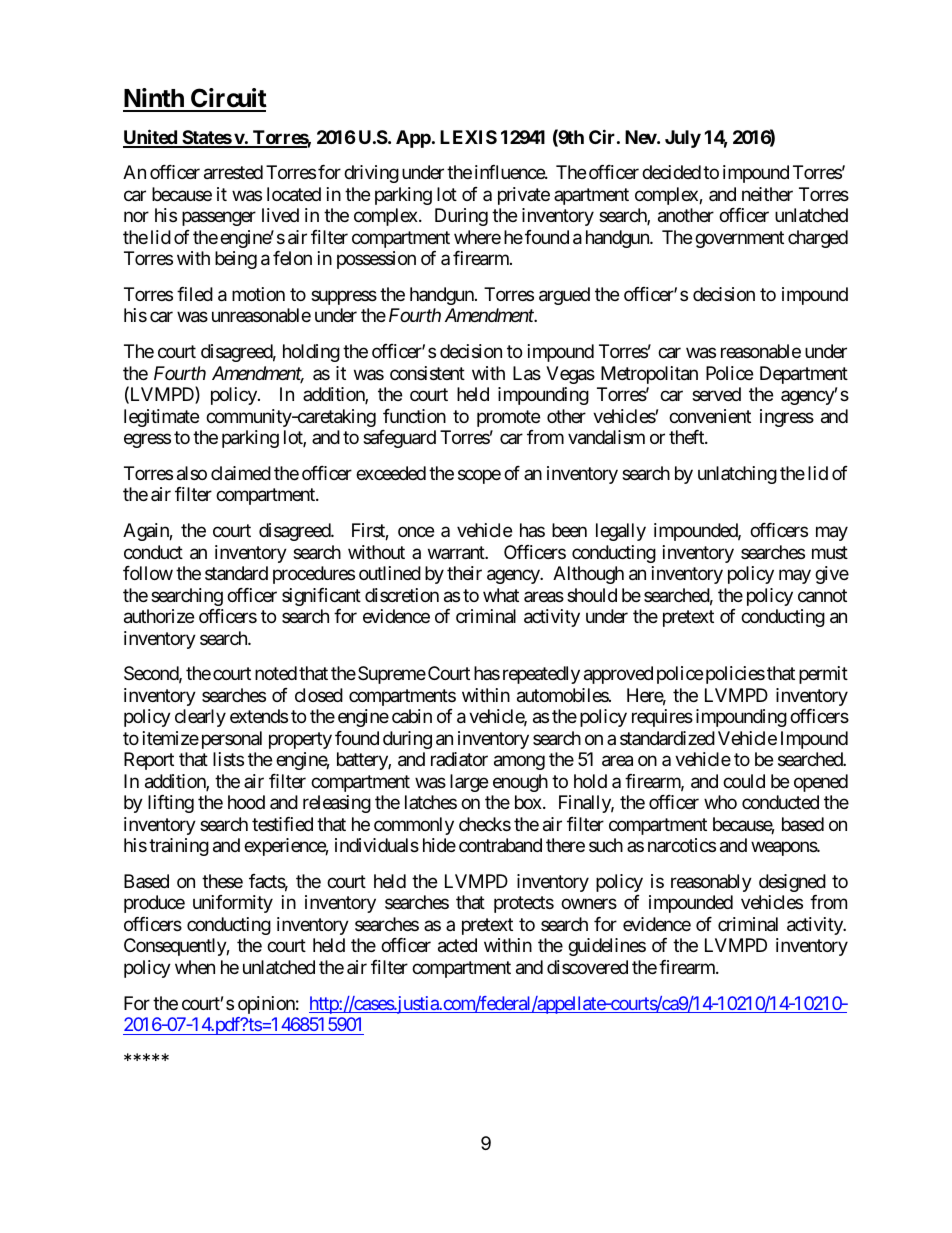 The width and height of the document is (952, 1233). Describe the element at coordinates (510, 172) in the document. I see `influence` at that location.
